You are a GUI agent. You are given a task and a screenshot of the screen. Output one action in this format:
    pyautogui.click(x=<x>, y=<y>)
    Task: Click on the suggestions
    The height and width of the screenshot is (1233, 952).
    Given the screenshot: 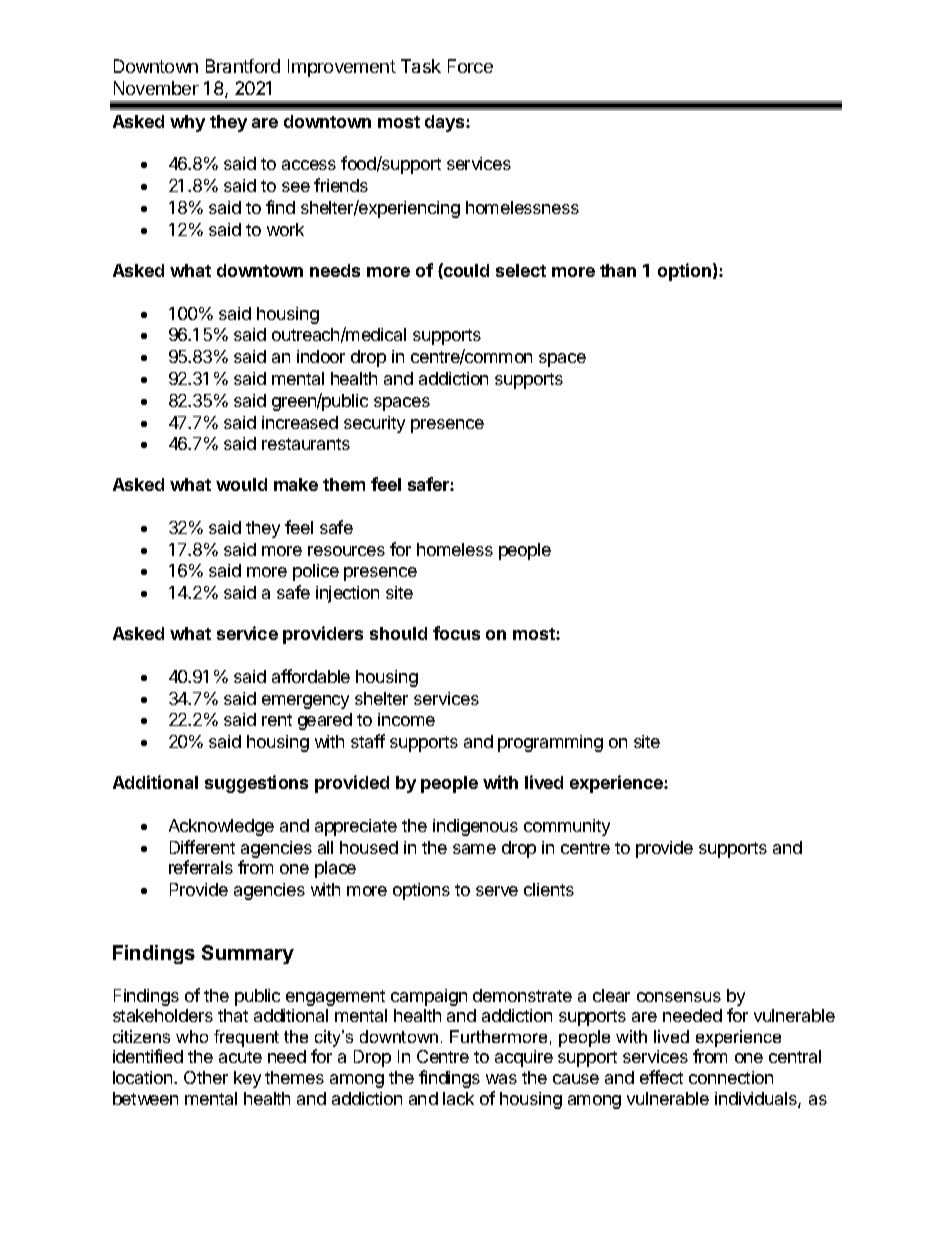 What is the action you would take?
    pyautogui.click(x=256, y=784)
